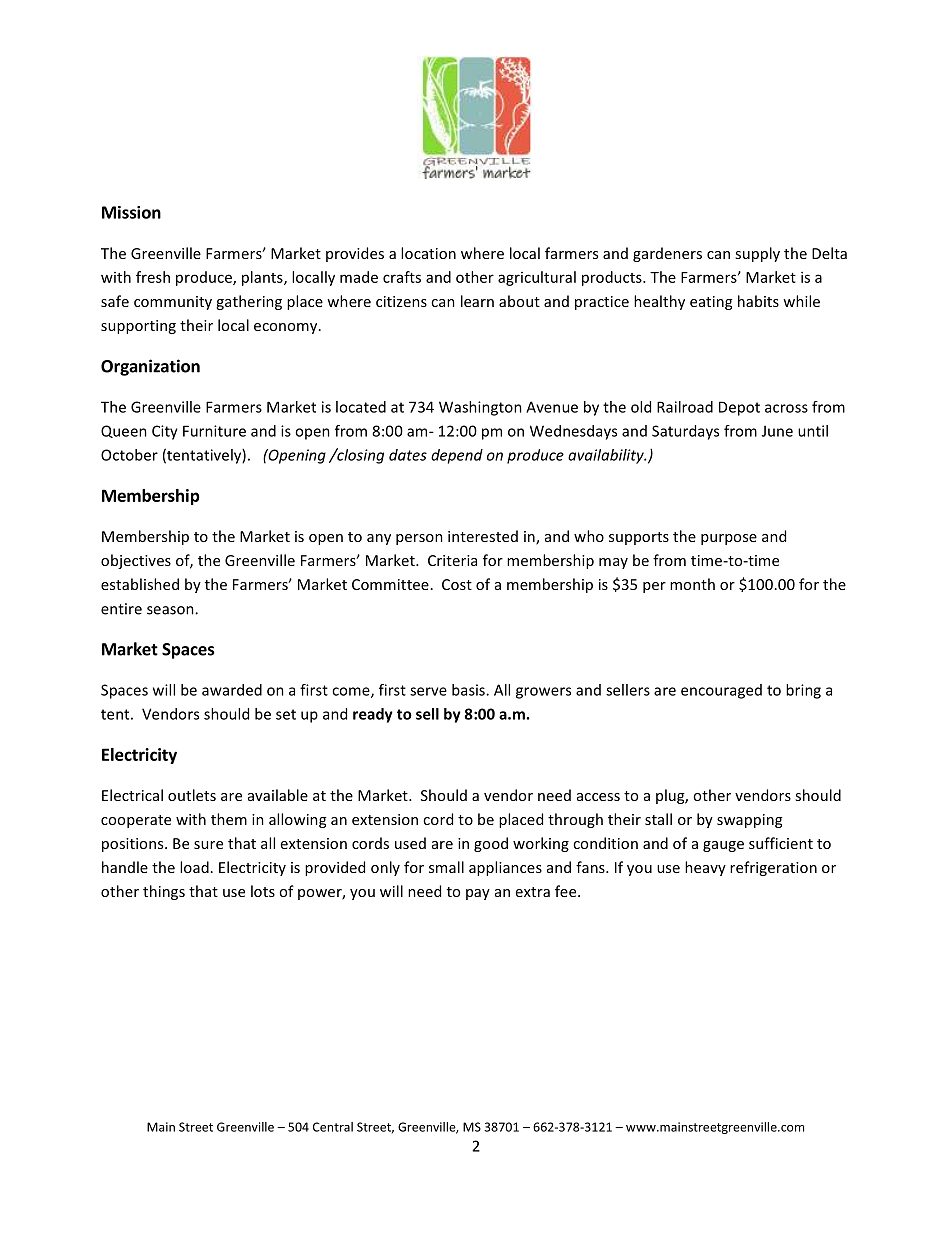 The width and height of the image is (952, 1233). Describe the element at coordinates (757, 254) in the image. I see `supply` at that location.
